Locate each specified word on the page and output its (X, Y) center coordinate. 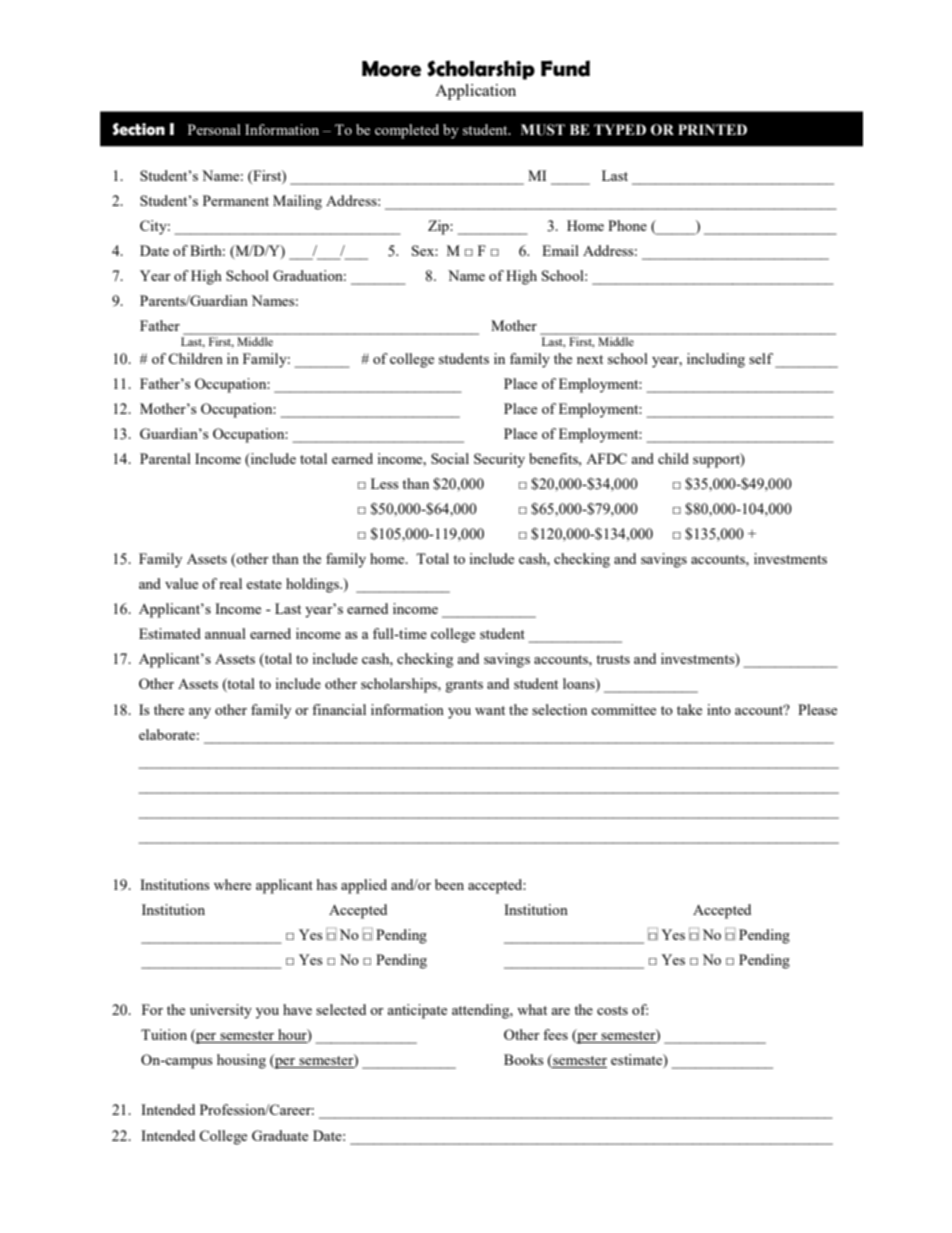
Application (475, 92)
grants (464, 686)
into (719, 709)
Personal (214, 129)
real (230, 583)
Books (523, 1059)
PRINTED (712, 129)
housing (241, 1061)
